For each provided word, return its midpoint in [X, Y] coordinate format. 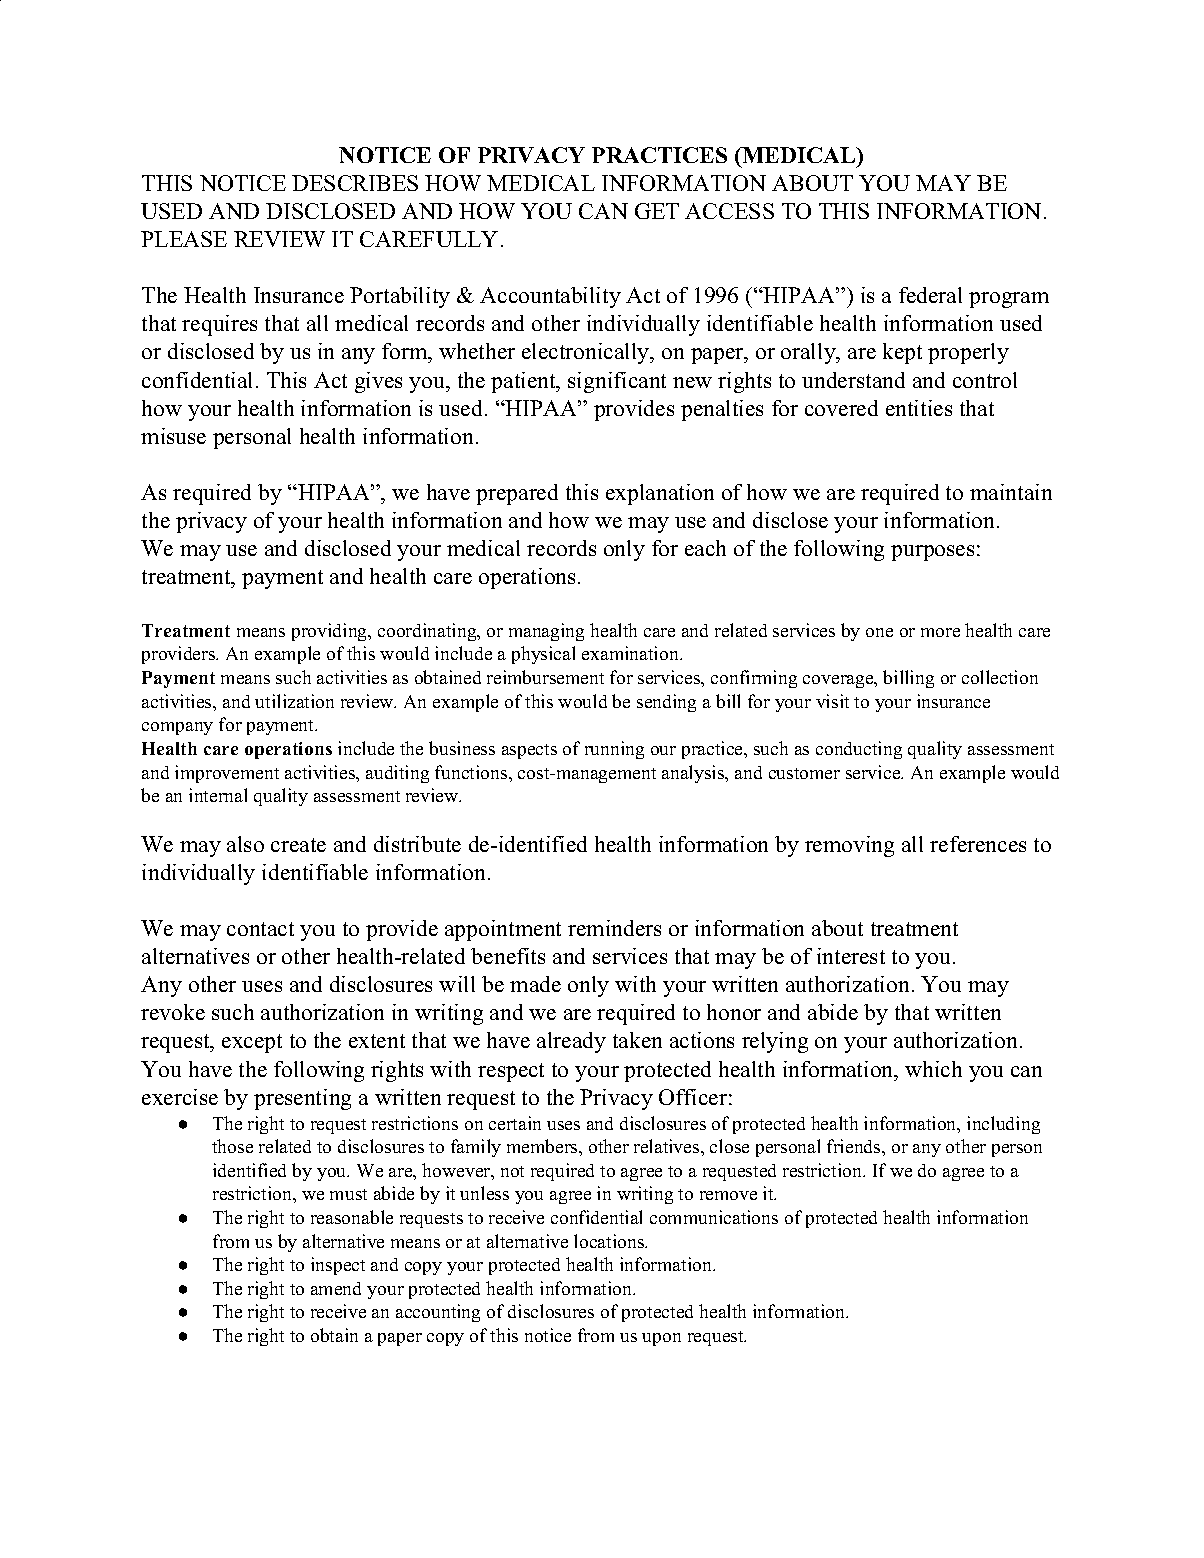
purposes [932, 553]
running [614, 750]
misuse [173, 436]
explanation [660, 494]
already [571, 1042]
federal [930, 295]
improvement [227, 774]
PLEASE [184, 239]
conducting [859, 750]
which [933, 1069]
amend [336, 1288]
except [252, 1043]
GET [657, 211]
